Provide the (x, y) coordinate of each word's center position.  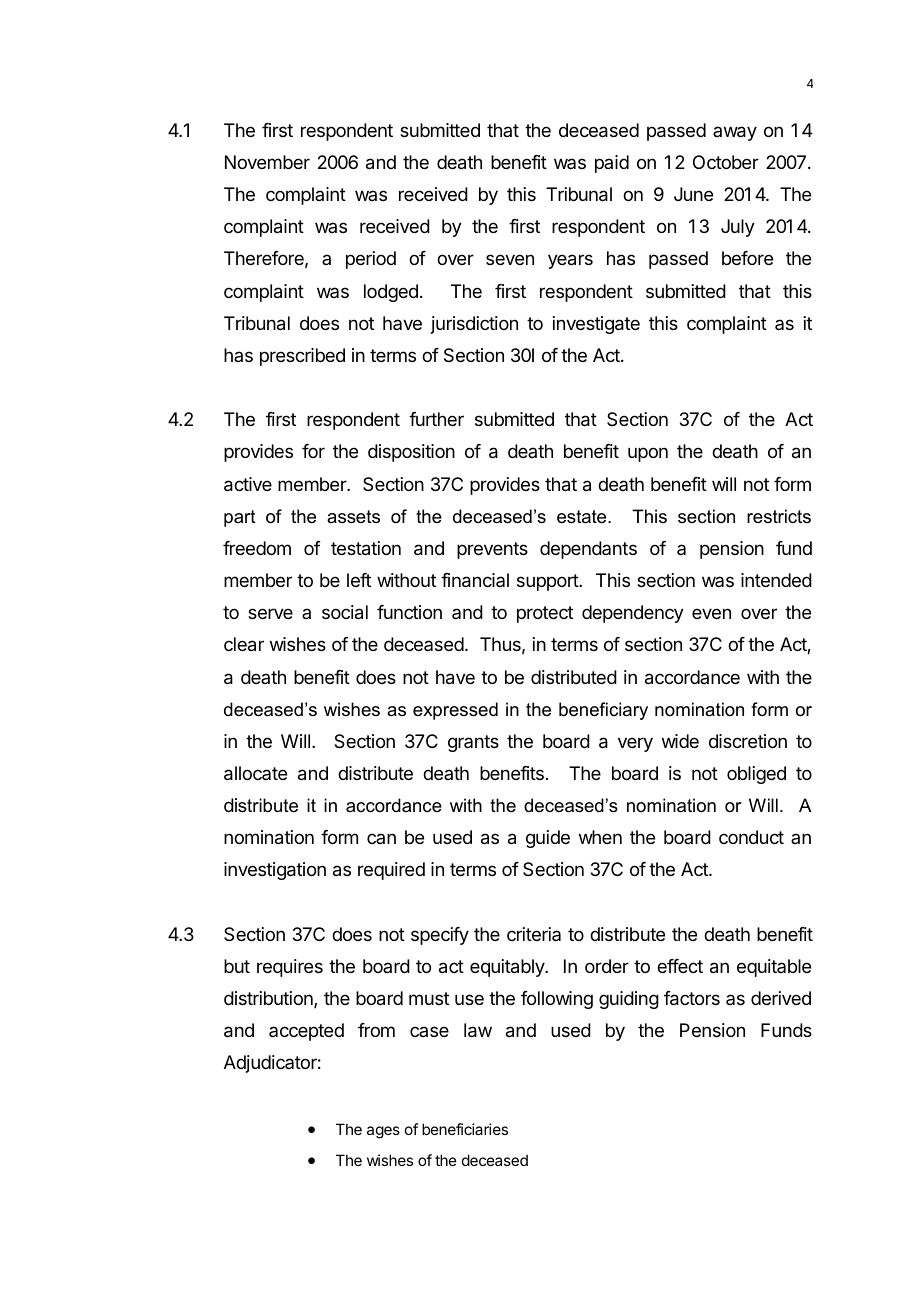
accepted (306, 1032)
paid (612, 164)
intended (776, 580)
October (726, 162)
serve (270, 613)
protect (545, 614)
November (267, 162)
